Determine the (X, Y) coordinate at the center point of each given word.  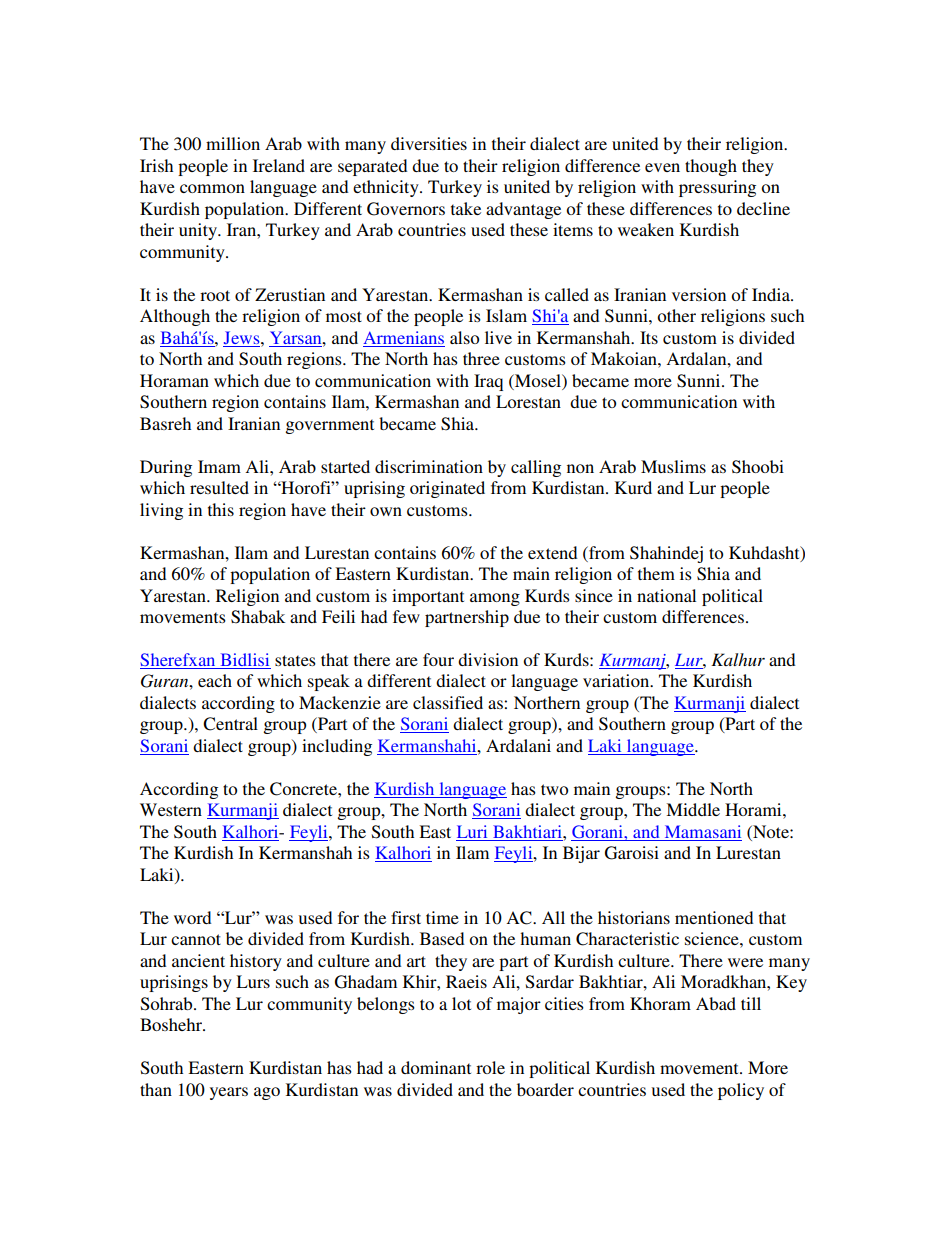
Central (230, 724)
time (442, 917)
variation (617, 680)
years (229, 1093)
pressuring (717, 188)
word (192, 917)
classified (448, 702)
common (212, 188)
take (466, 208)
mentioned (714, 917)
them (656, 573)
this (221, 509)
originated (447, 489)
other (676, 315)
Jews (243, 337)
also (464, 337)
